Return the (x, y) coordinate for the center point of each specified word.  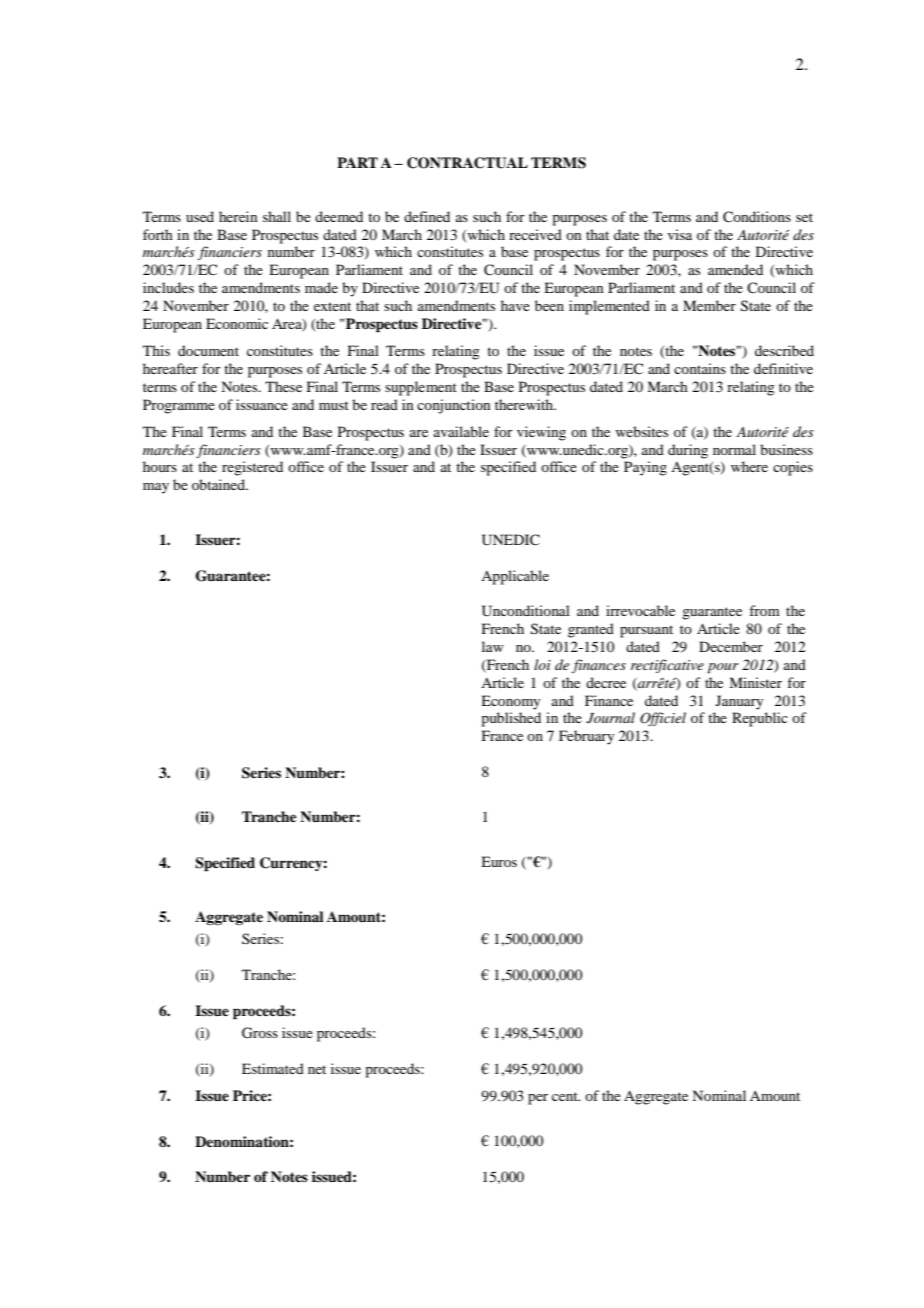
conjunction (454, 406)
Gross (260, 1033)
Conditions (757, 217)
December (731, 646)
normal (734, 449)
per (538, 1099)
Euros (499, 861)
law (493, 646)
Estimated (273, 1068)
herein (238, 216)
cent (566, 1096)
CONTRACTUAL (467, 163)
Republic (760, 719)
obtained (219, 484)
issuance (262, 404)
